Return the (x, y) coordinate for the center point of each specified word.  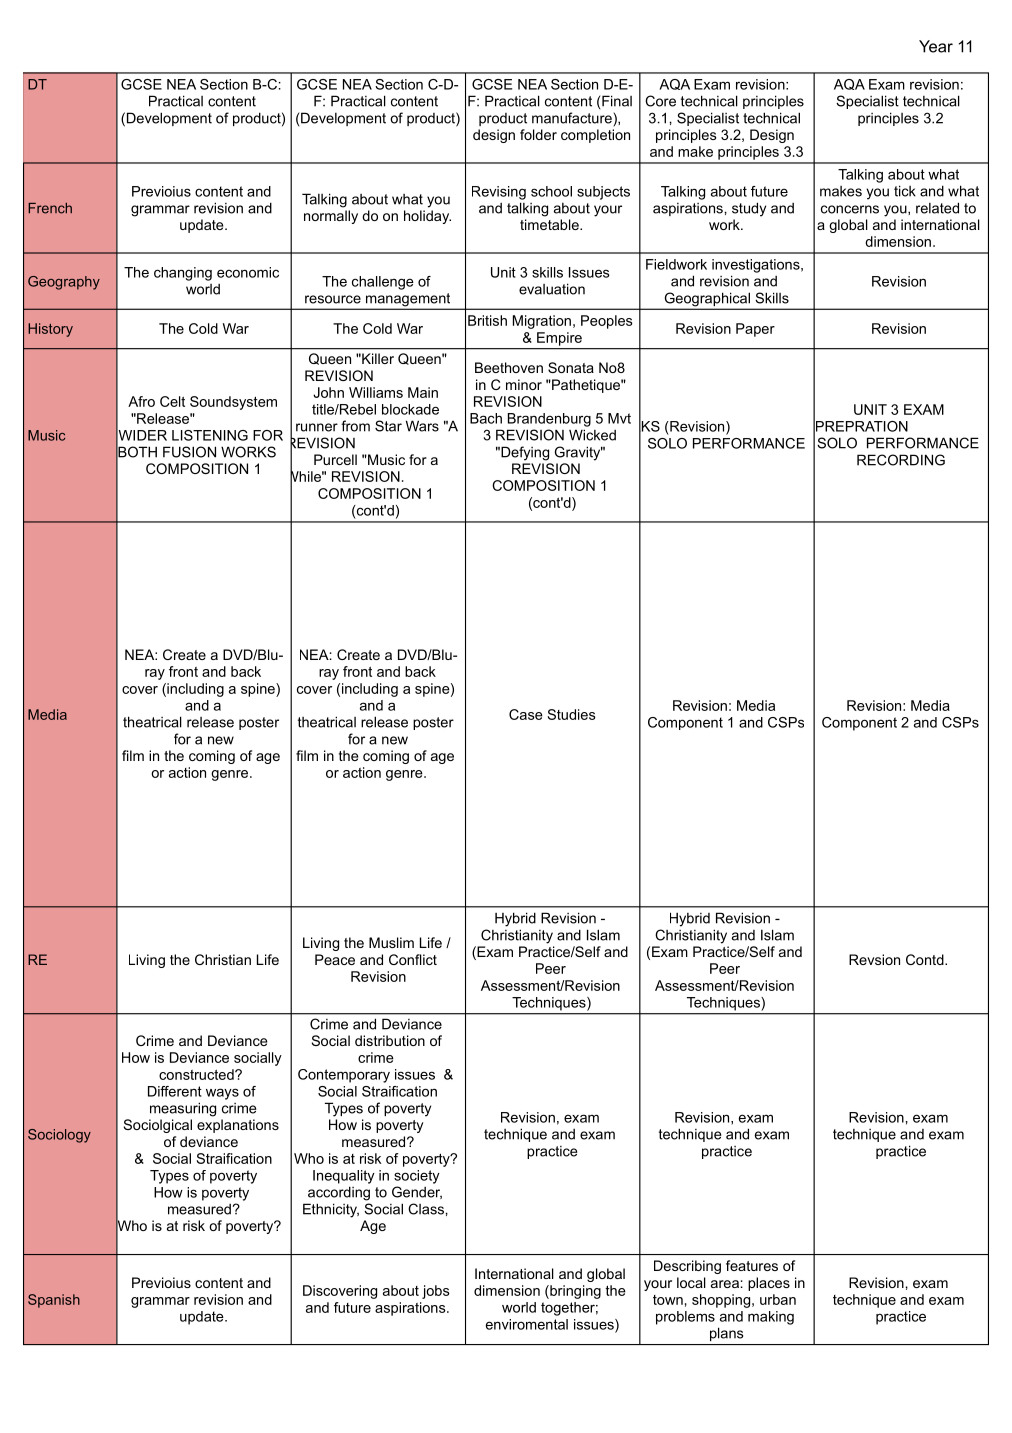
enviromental (527, 1324)
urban (778, 1299)
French (50, 208)
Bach (486, 418)
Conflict (413, 959)
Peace (335, 959)
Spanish (54, 1301)
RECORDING (901, 460)
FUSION (189, 452)
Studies (572, 714)
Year (936, 46)
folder (538, 134)
